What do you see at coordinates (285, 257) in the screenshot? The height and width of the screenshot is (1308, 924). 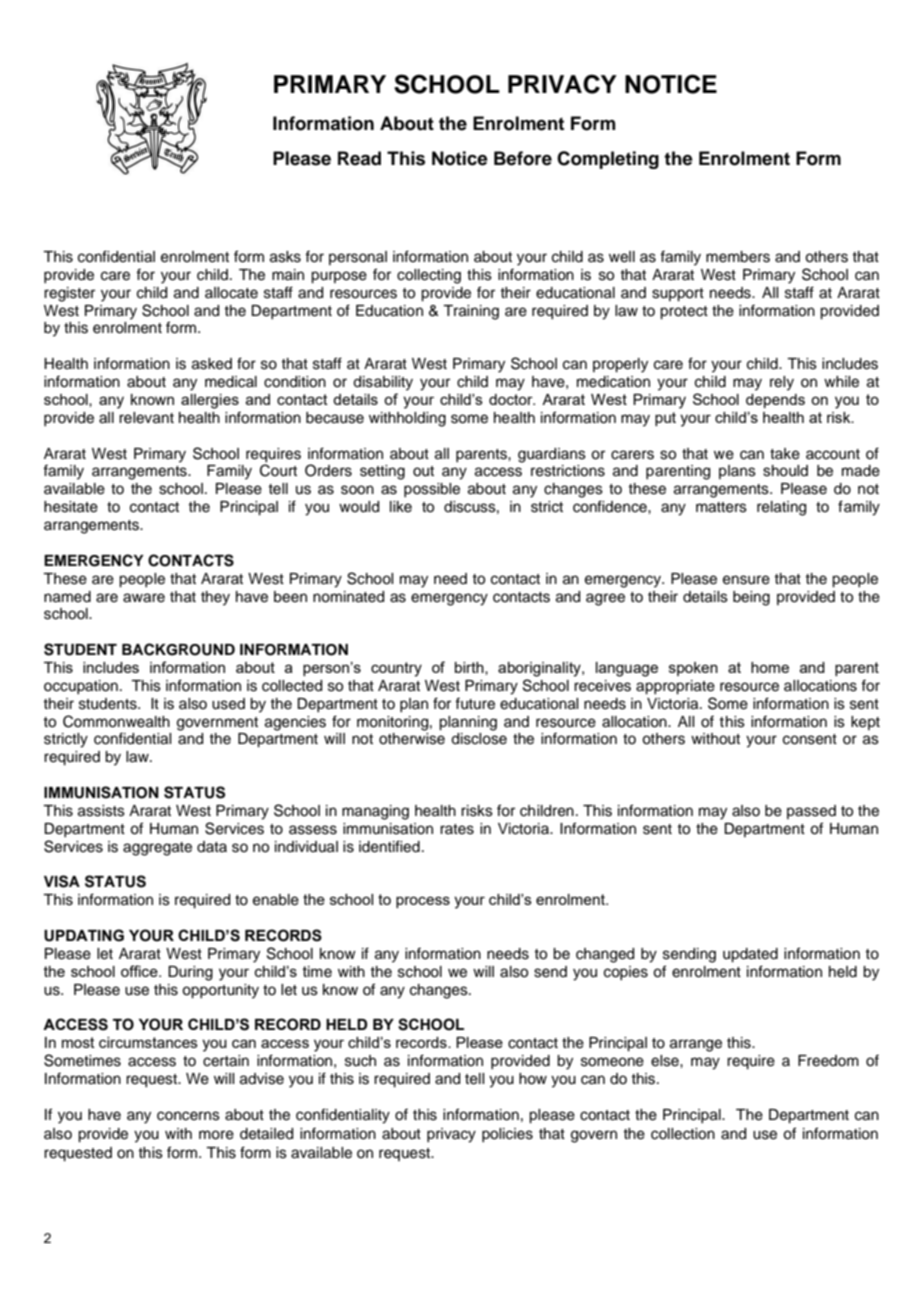 I see `asks` at bounding box center [285, 257].
